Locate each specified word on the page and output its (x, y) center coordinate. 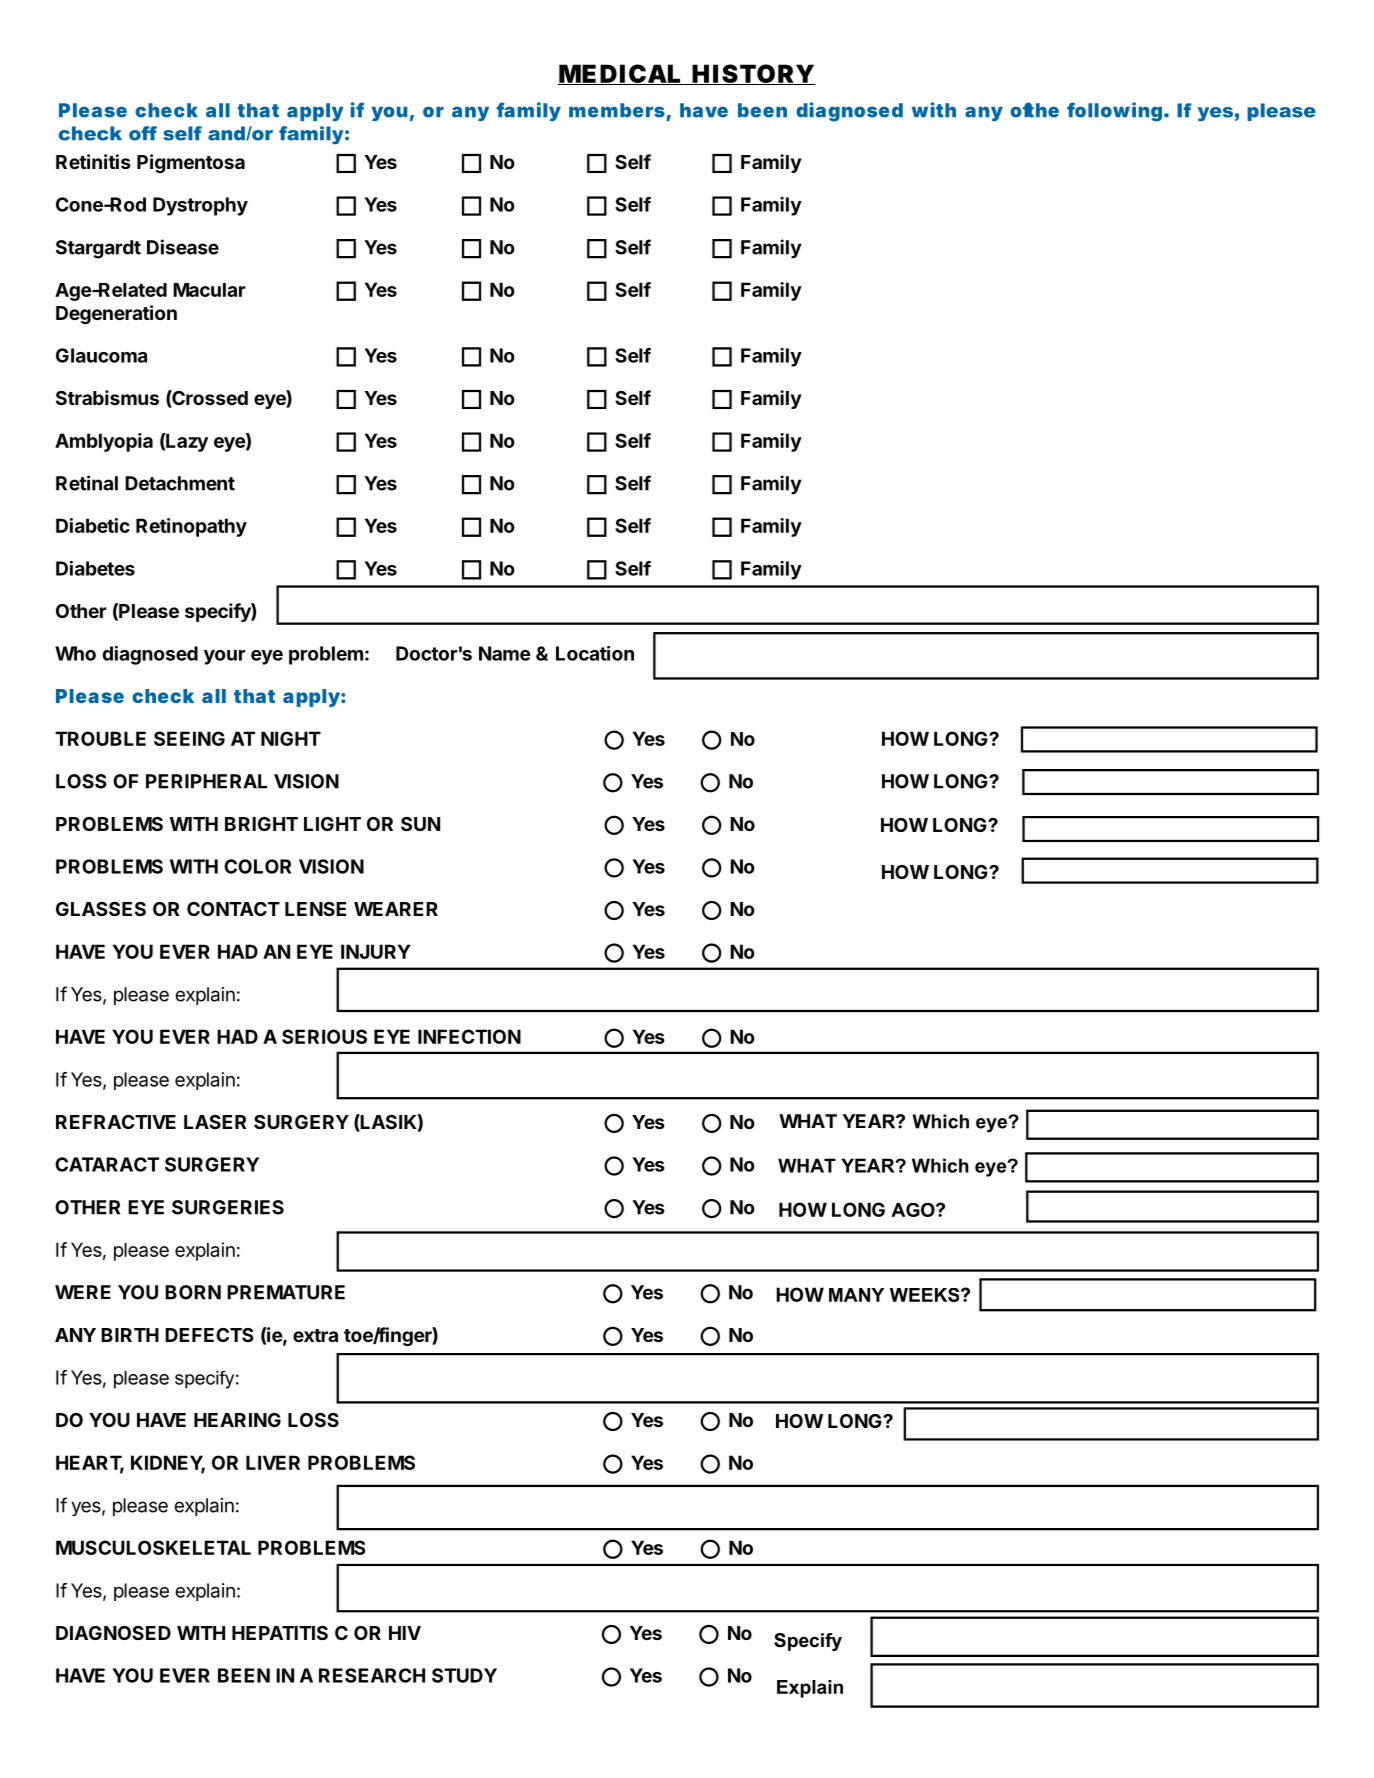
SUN (420, 824)
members (617, 110)
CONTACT (233, 909)
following (1114, 112)
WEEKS (926, 1295)
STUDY (464, 1675)
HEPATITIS (280, 1633)
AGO (914, 1210)
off (143, 133)
